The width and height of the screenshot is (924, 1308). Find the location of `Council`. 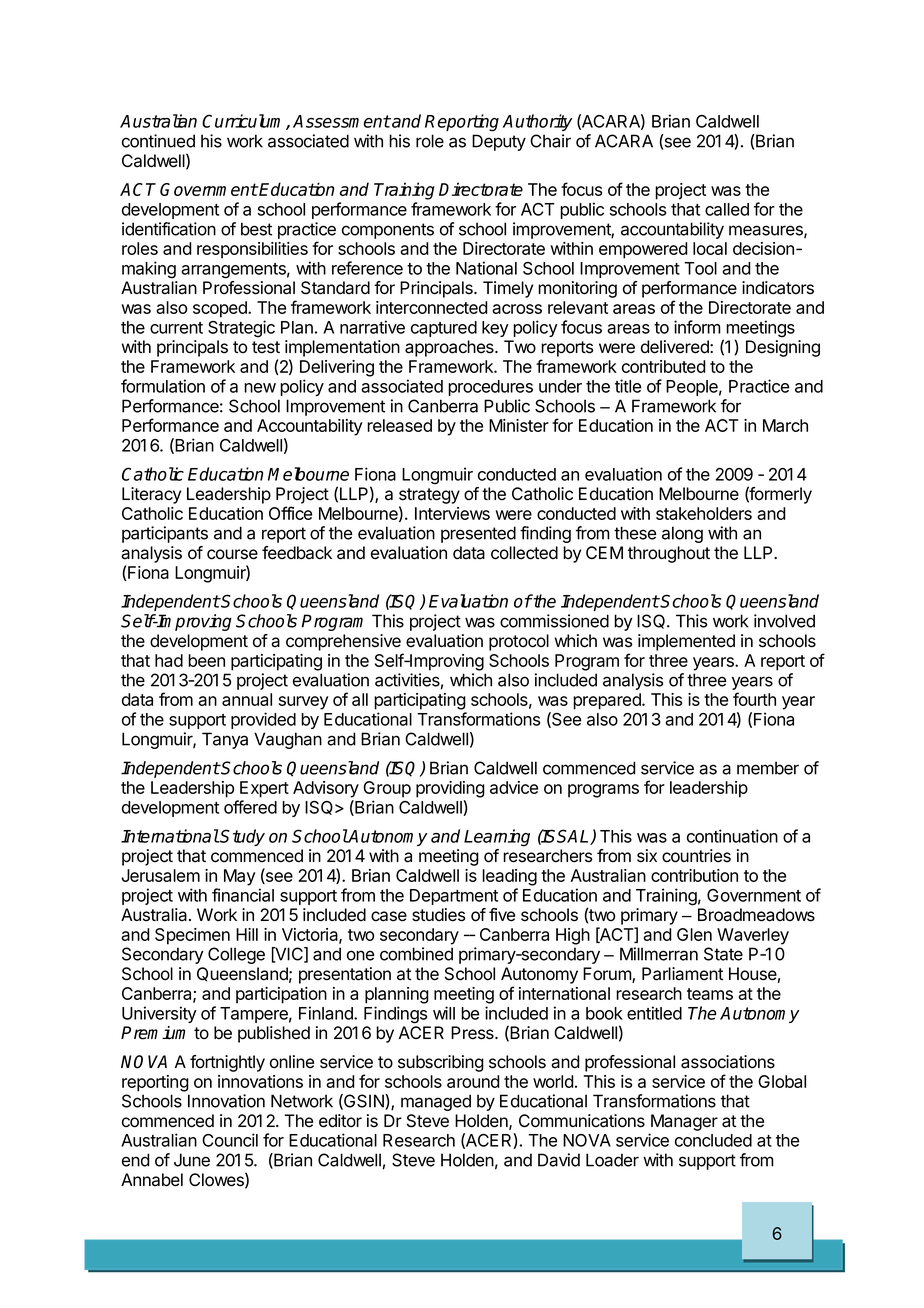

Council is located at coordinates (230, 1140).
